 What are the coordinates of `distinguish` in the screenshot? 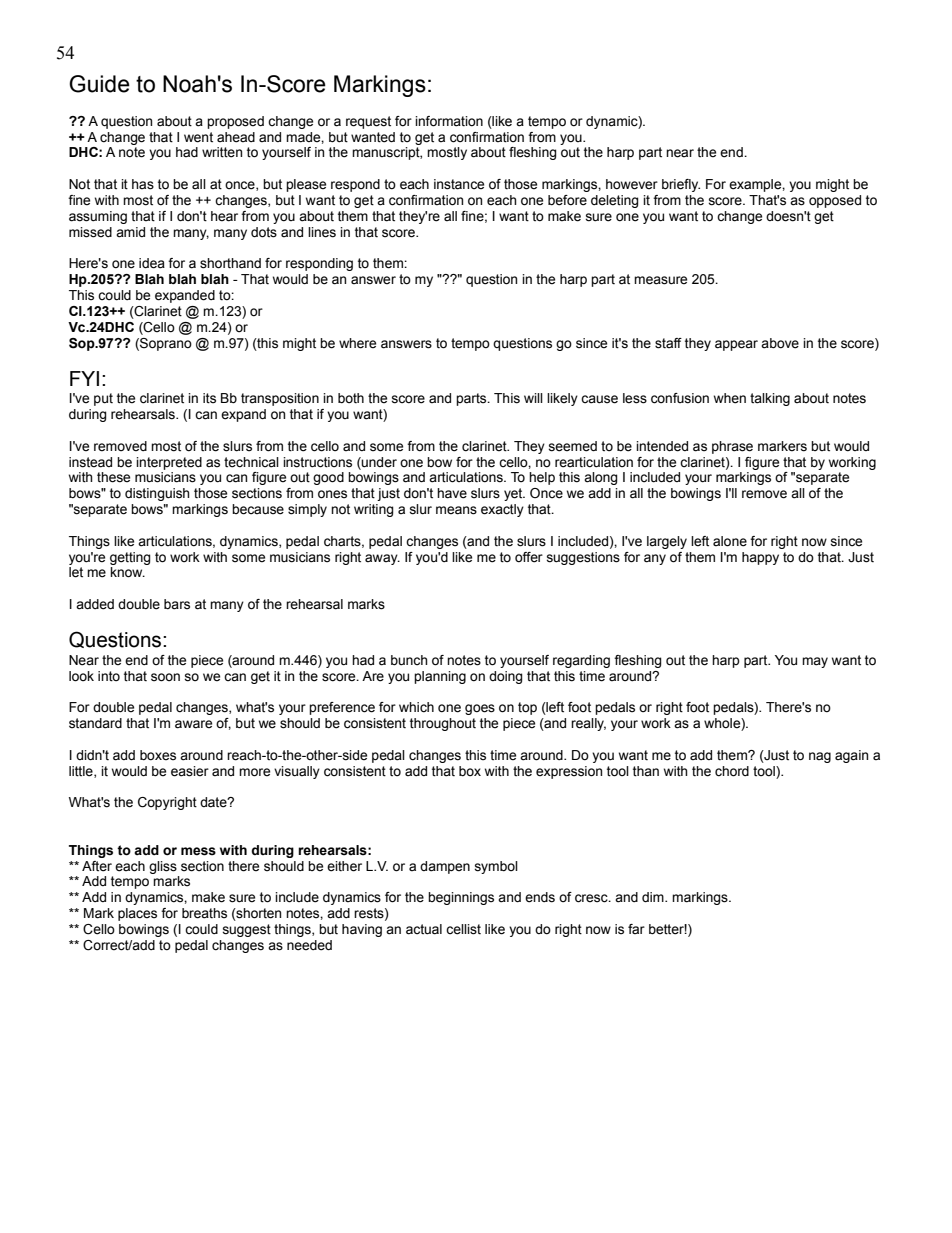 It's located at (157, 494).
